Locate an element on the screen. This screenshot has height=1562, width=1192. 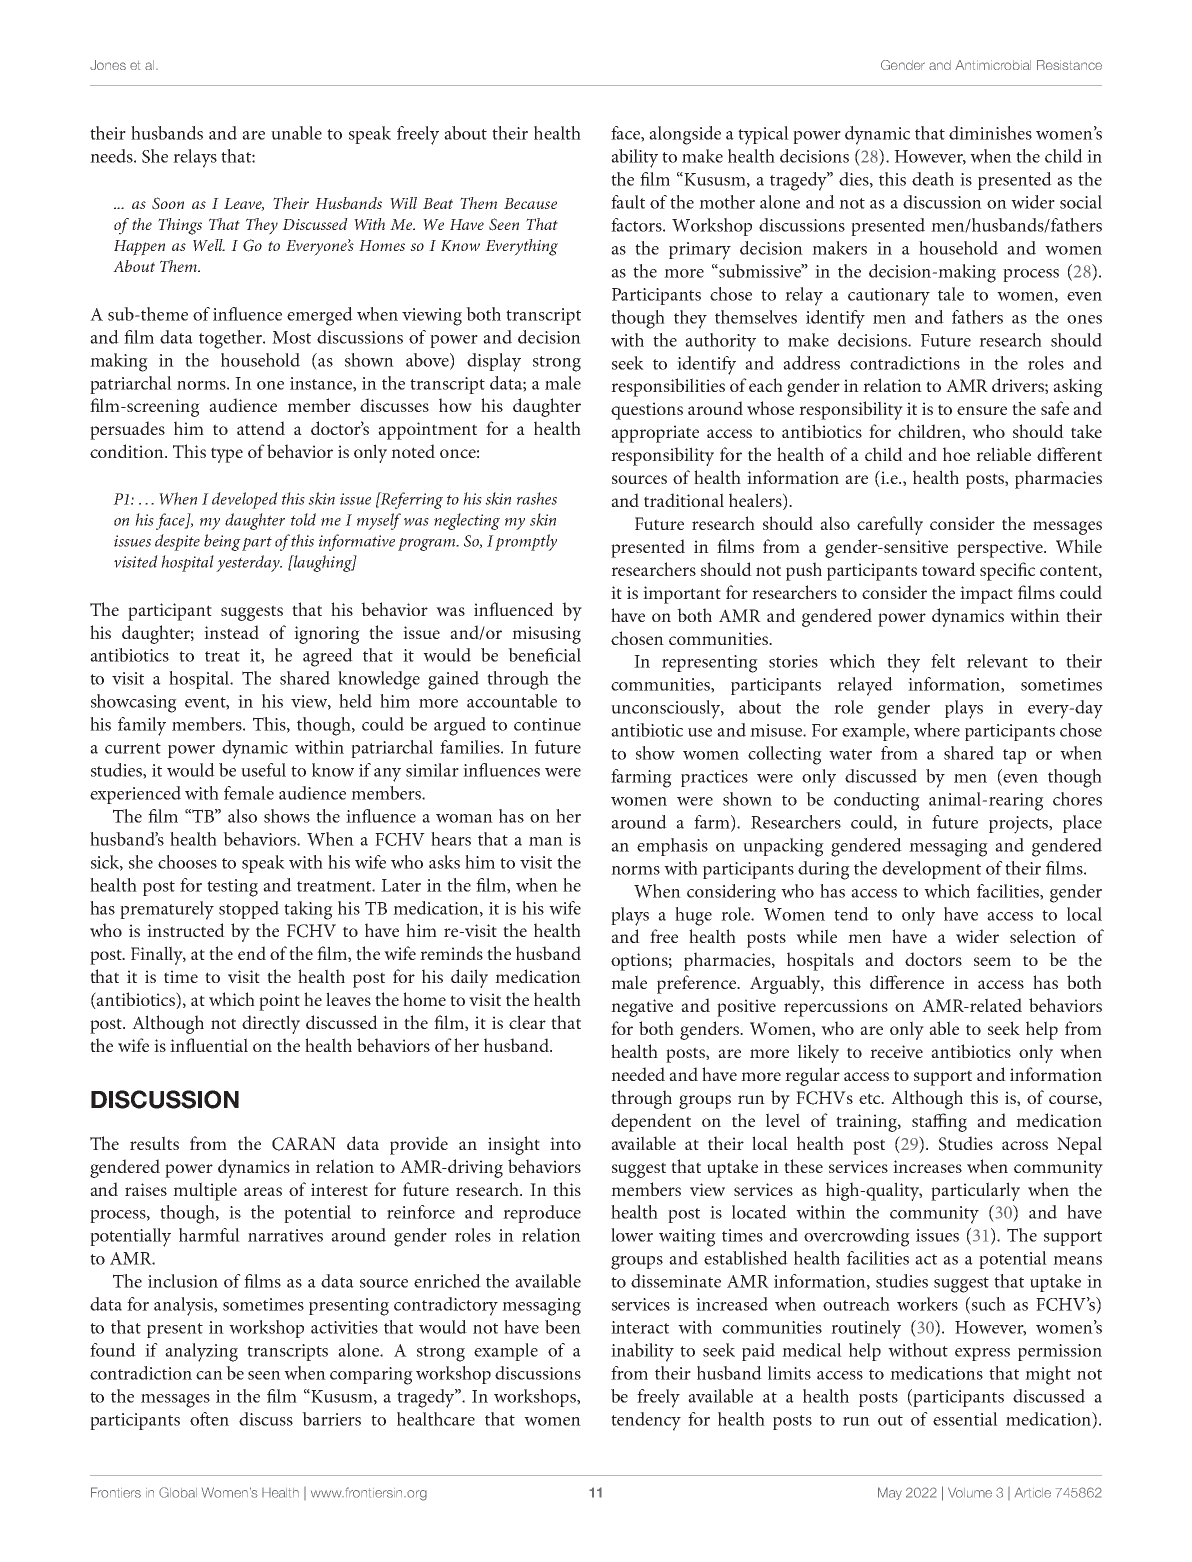
tap is located at coordinates (1014, 756).
